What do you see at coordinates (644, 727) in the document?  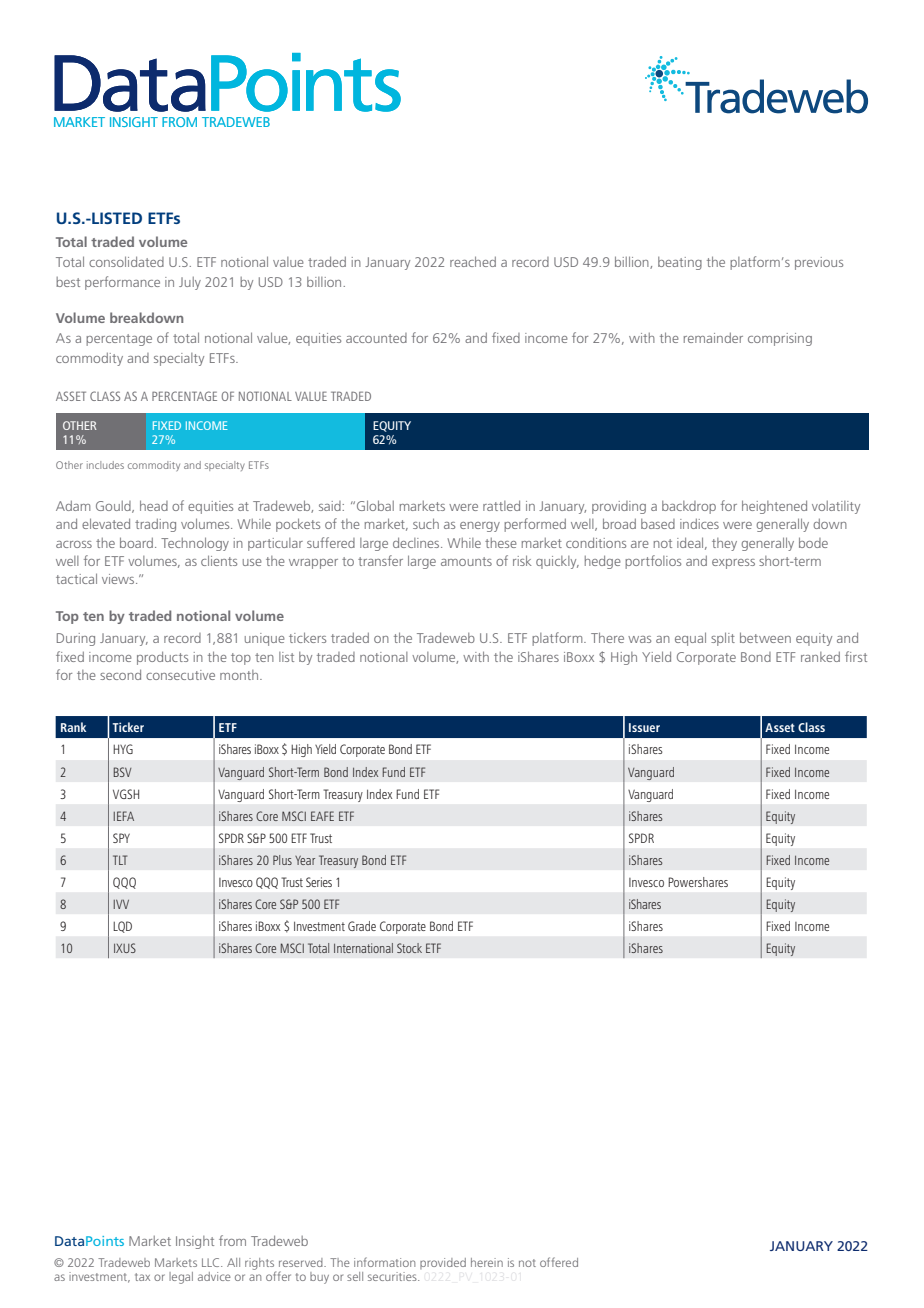 I see `Issuer` at bounding box center [644, 727].
